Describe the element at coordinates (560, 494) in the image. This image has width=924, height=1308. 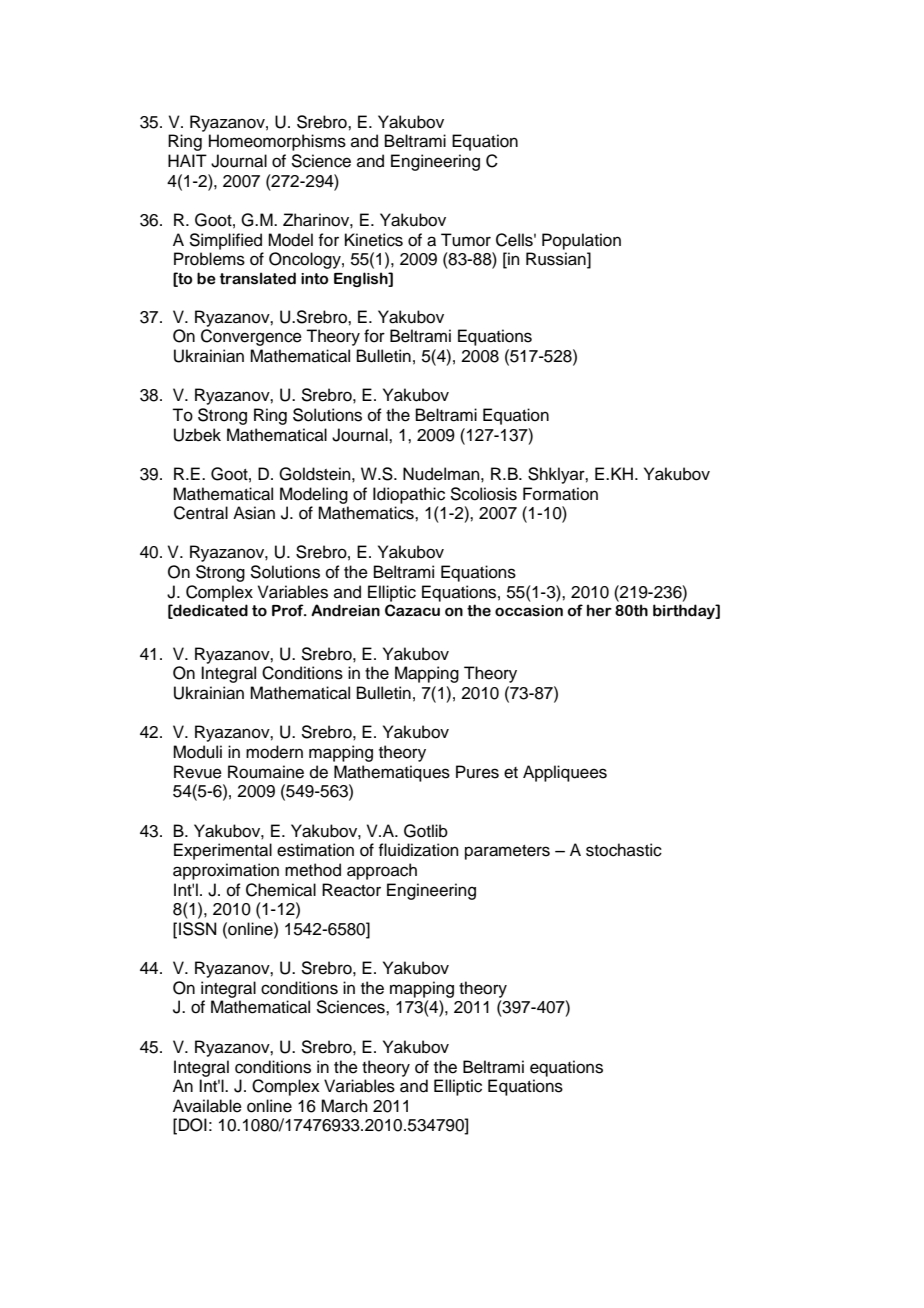
I see `Formation` at that location.
